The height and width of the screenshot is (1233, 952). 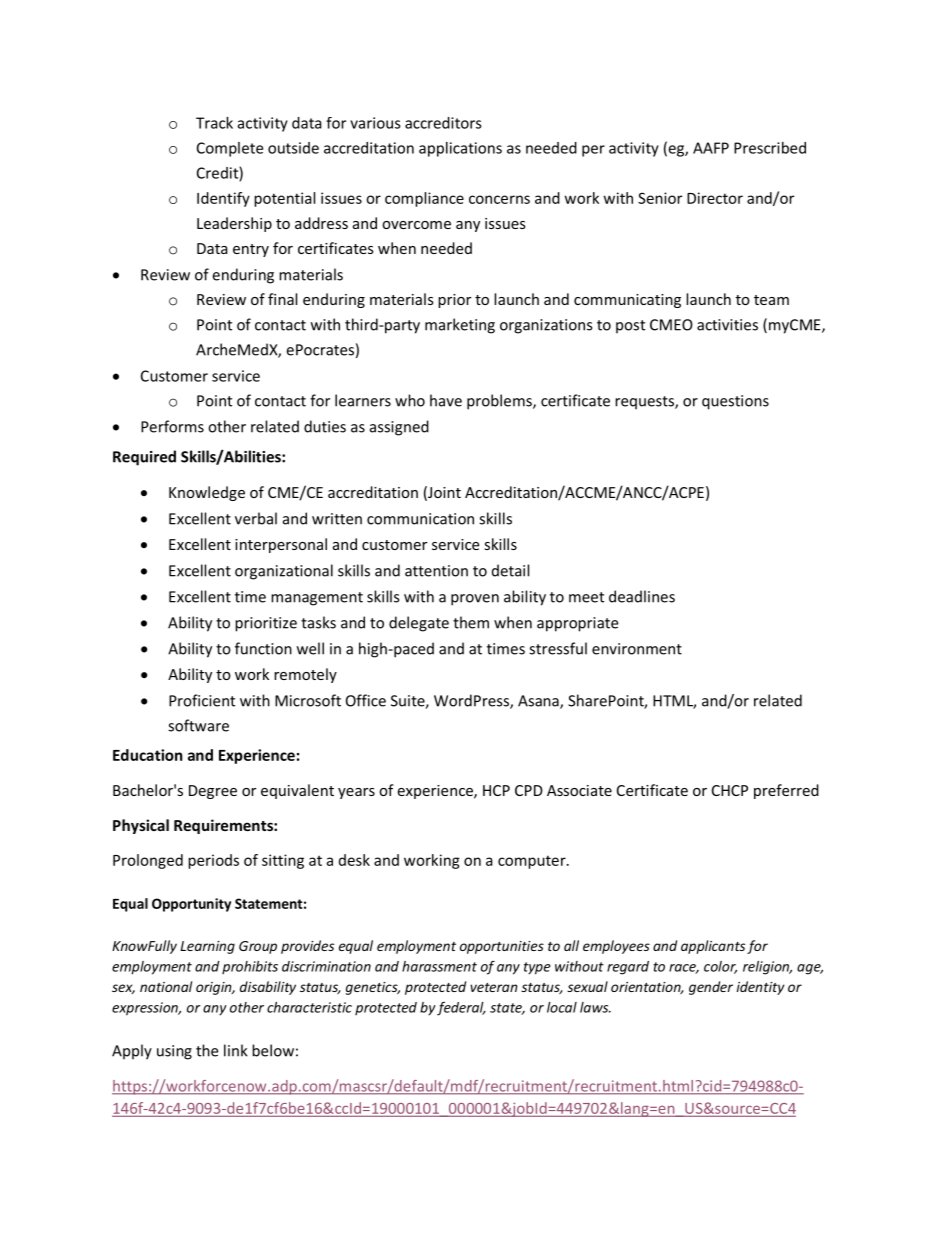 What do you see at coordinates (460, 149) in the screenshot?
I see `applications` at bounding box center [460, 149].
